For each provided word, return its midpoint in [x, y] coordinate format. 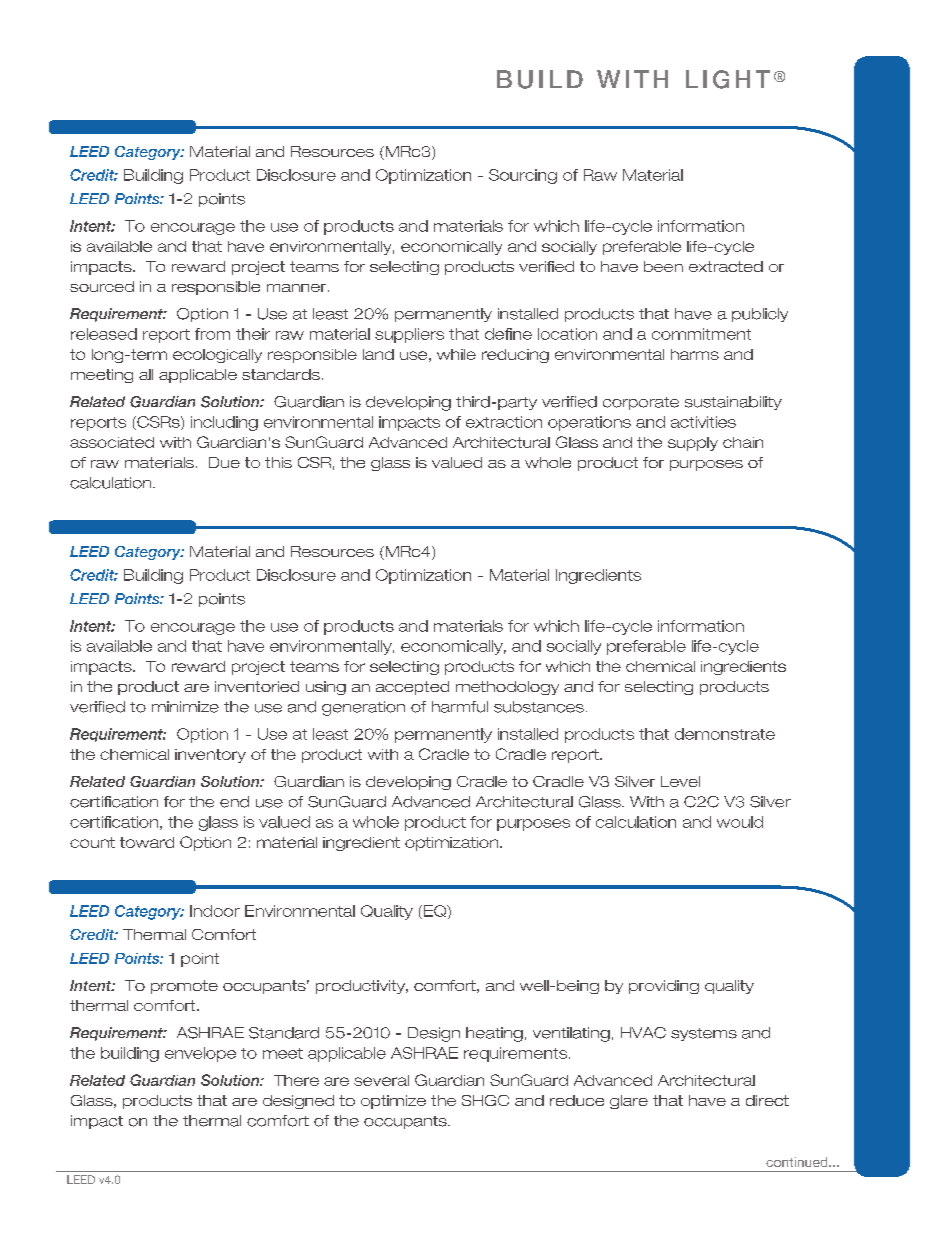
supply [693, 444]
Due [224, 462]
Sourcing [523, 176]
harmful [460, 707]
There [296, 1080]
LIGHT [728, 79]
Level [680, 781]
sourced [102, 286]
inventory [210, 756]
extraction [504, 422]
